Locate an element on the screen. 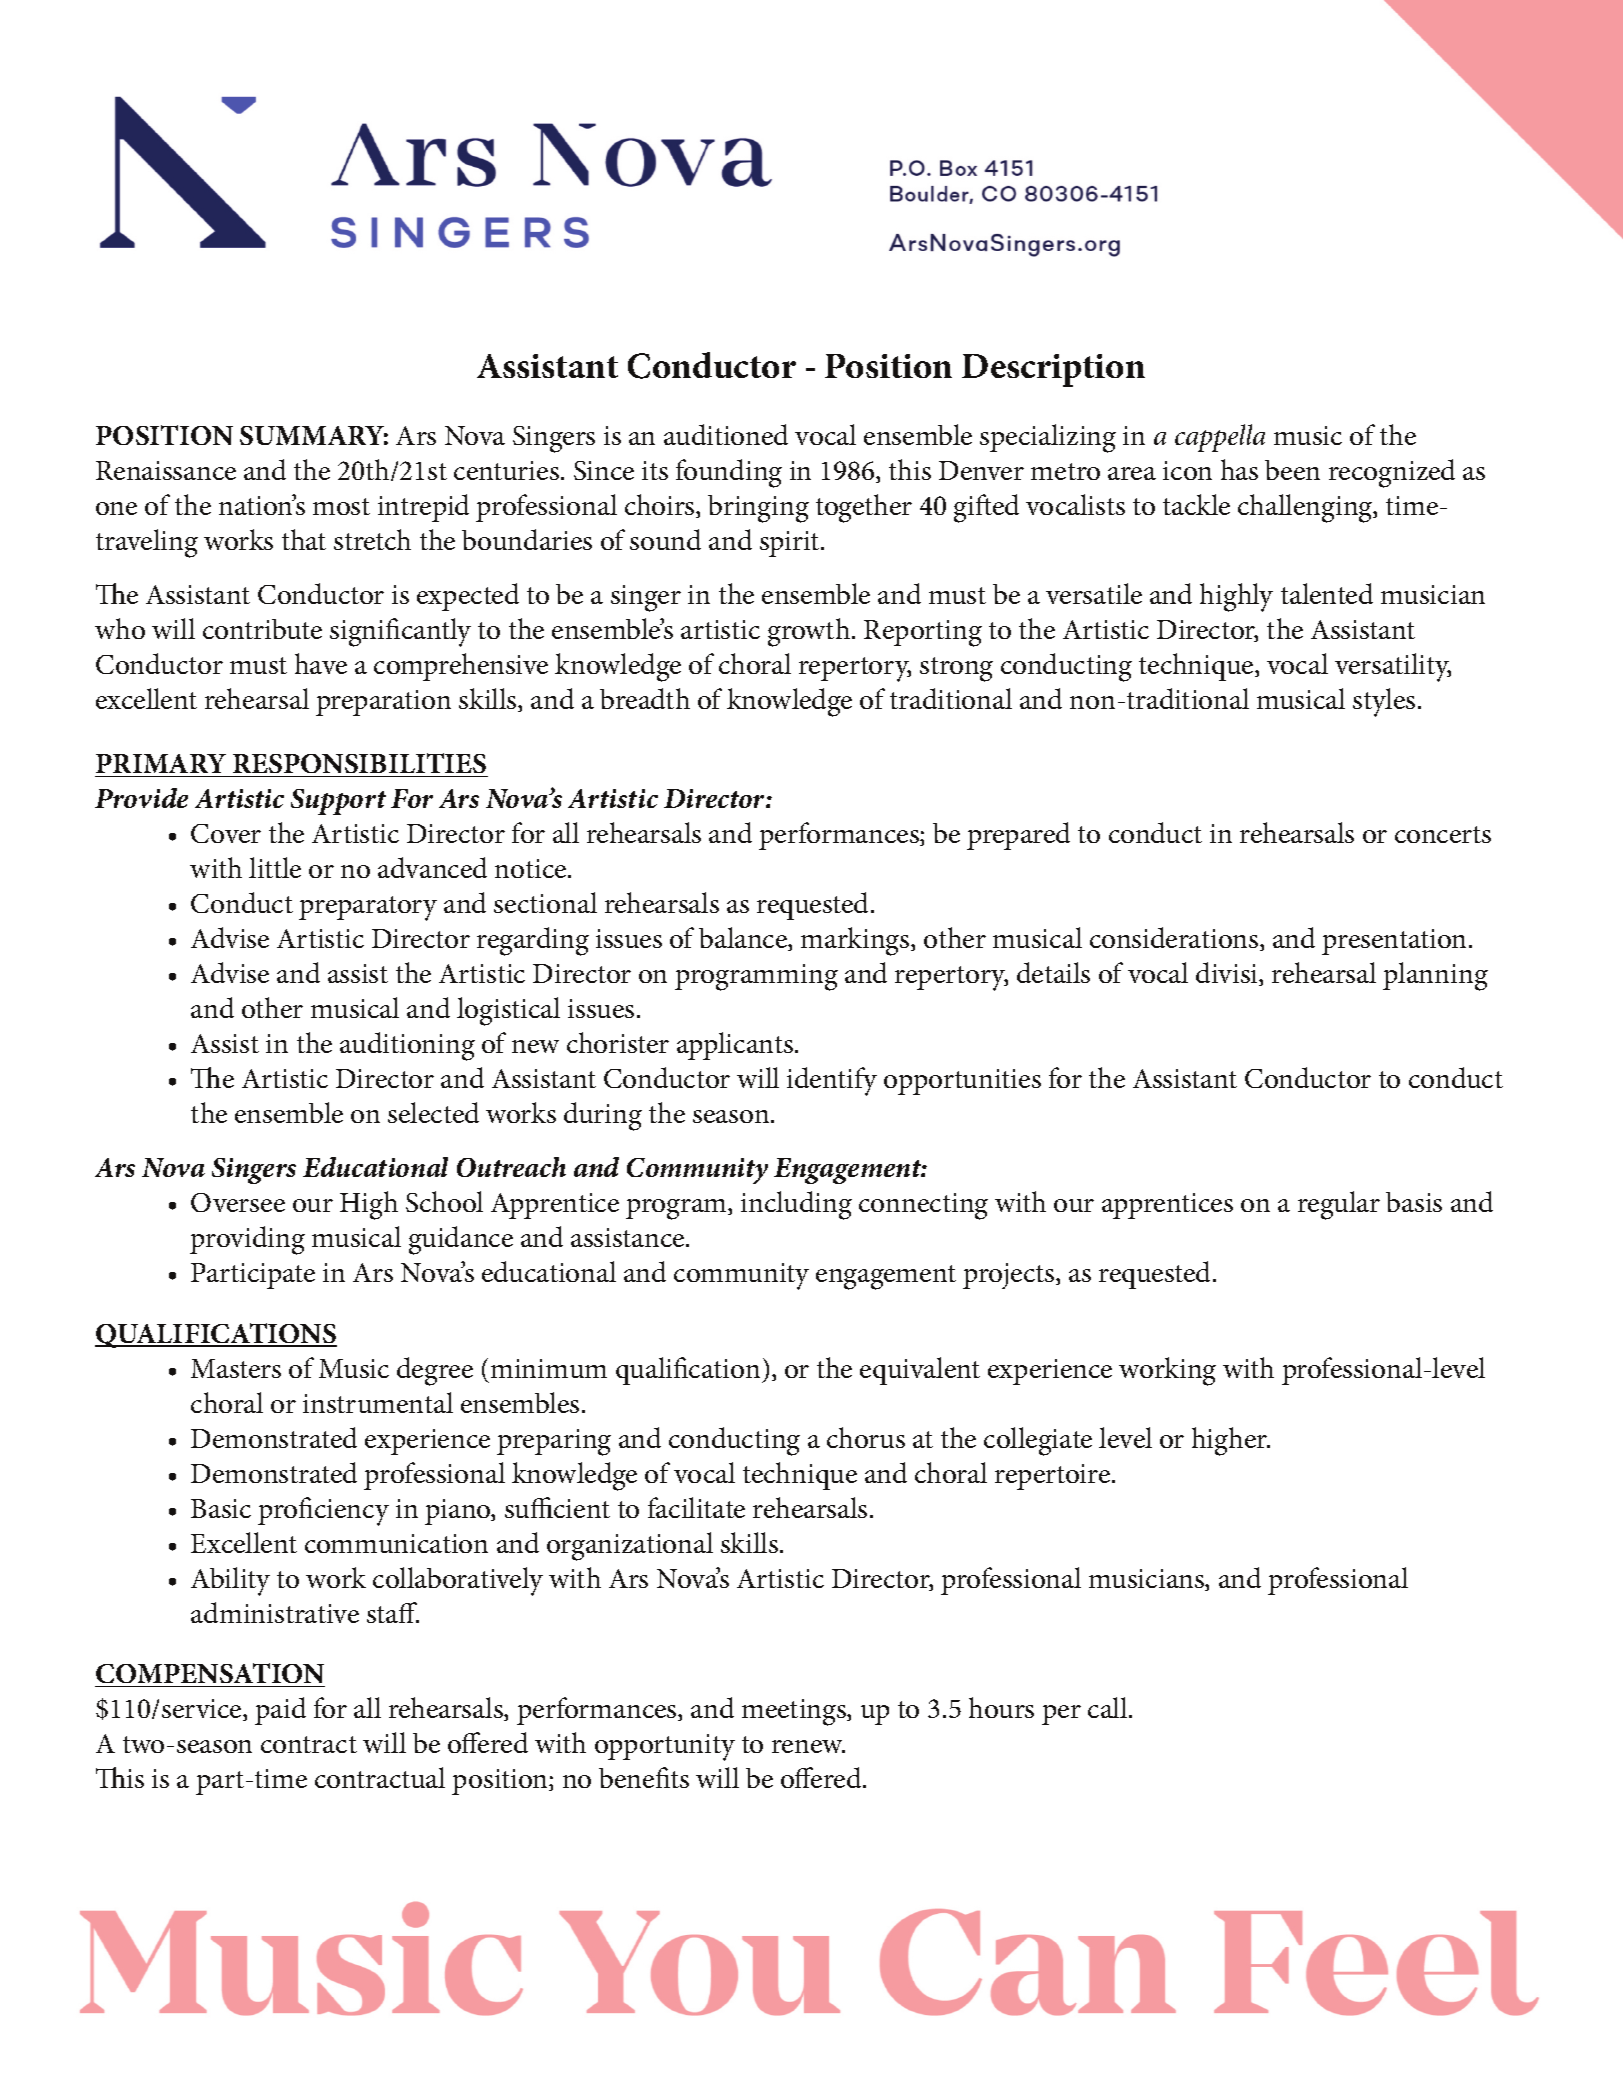 The height and width of the screenshot is (2100, 1623). paid is located at coordinates (280, 1711).
